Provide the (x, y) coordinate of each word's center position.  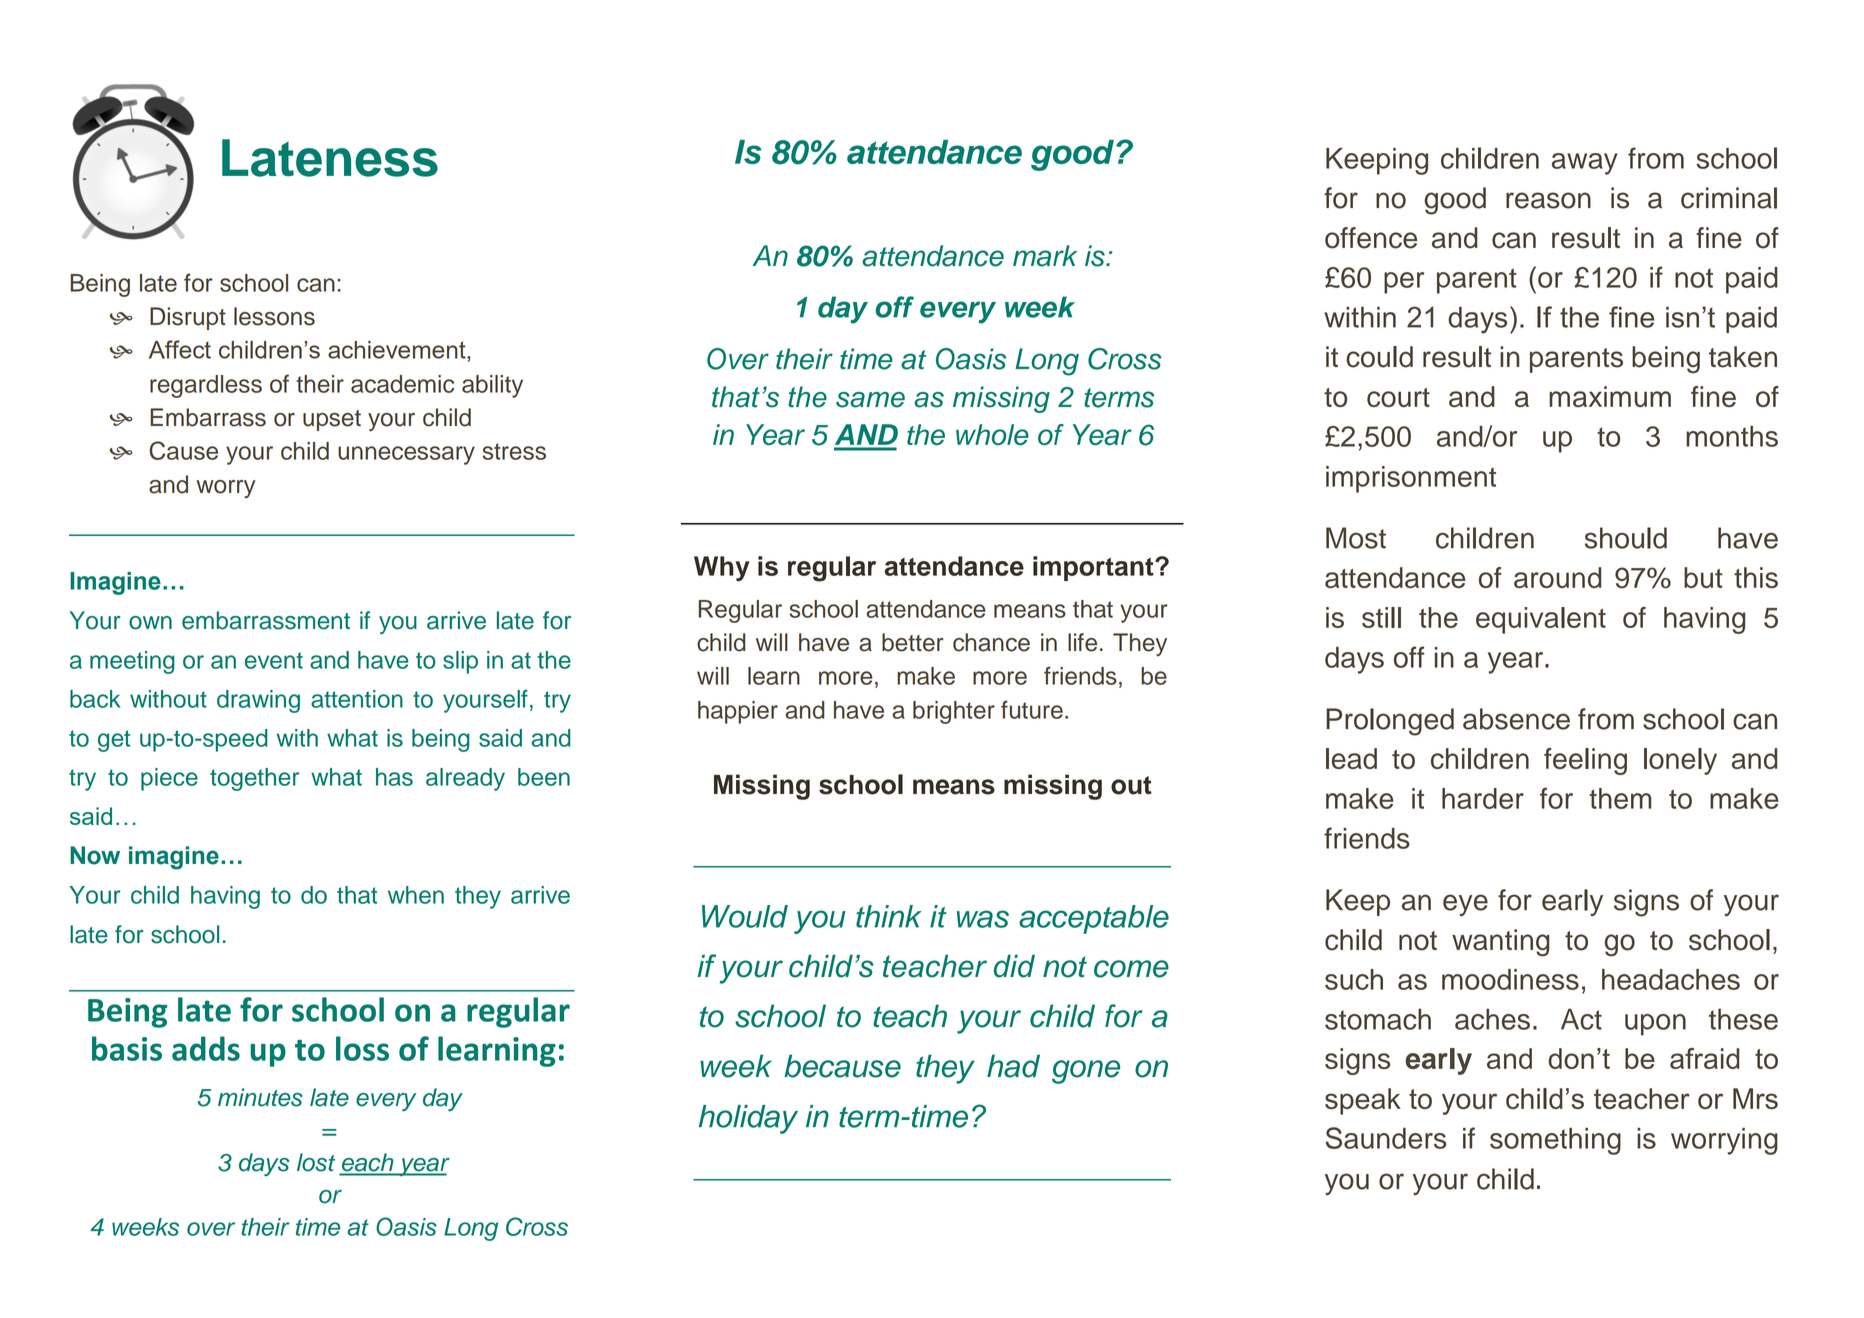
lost (316, 1162)
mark (1045, 256)
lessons (274, 316)
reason (1548, 200)
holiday (748, 1119)
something (1555, 1141)
